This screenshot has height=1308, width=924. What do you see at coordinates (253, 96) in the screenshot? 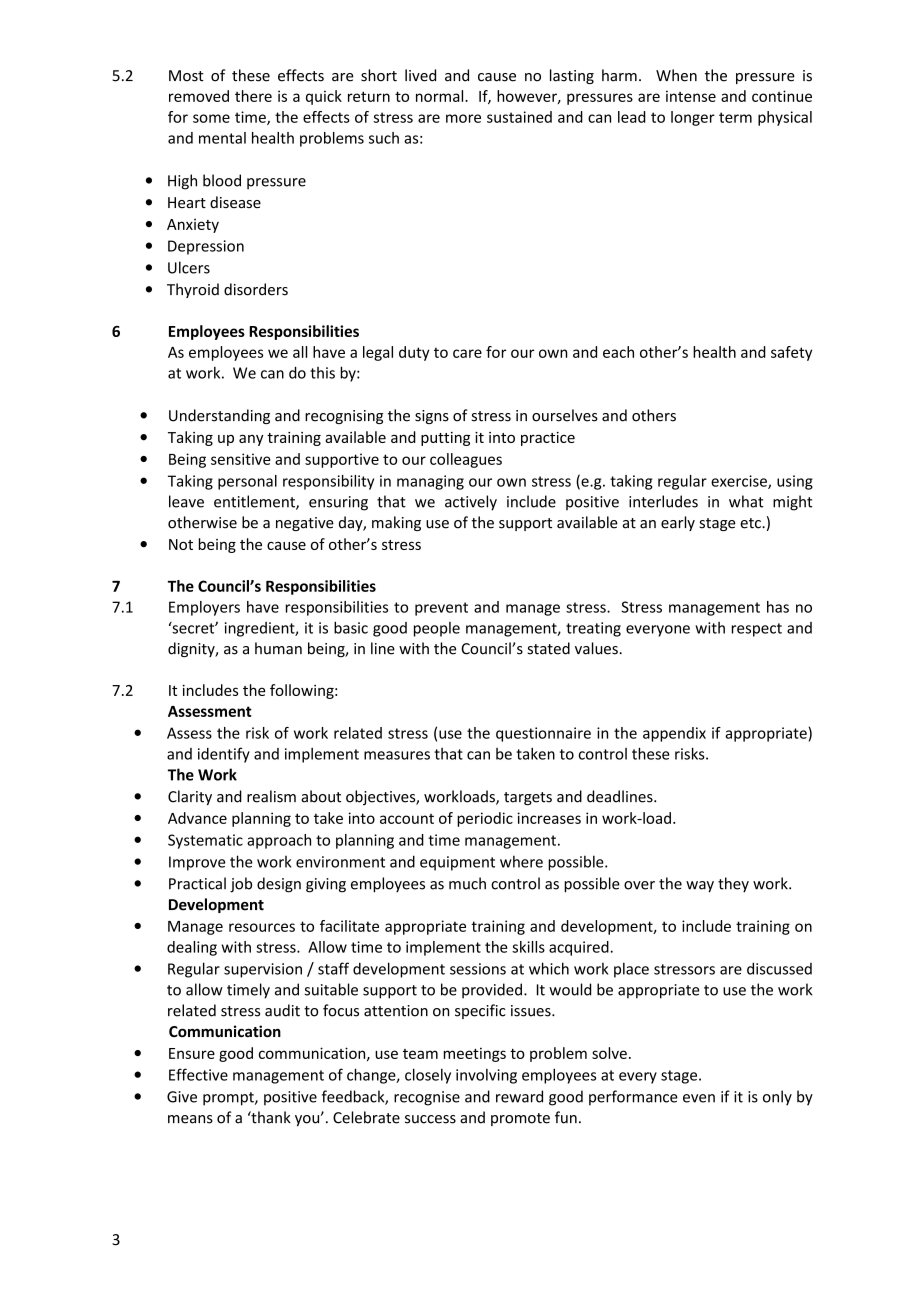
I see `there` at bounding box center [253, 96].
